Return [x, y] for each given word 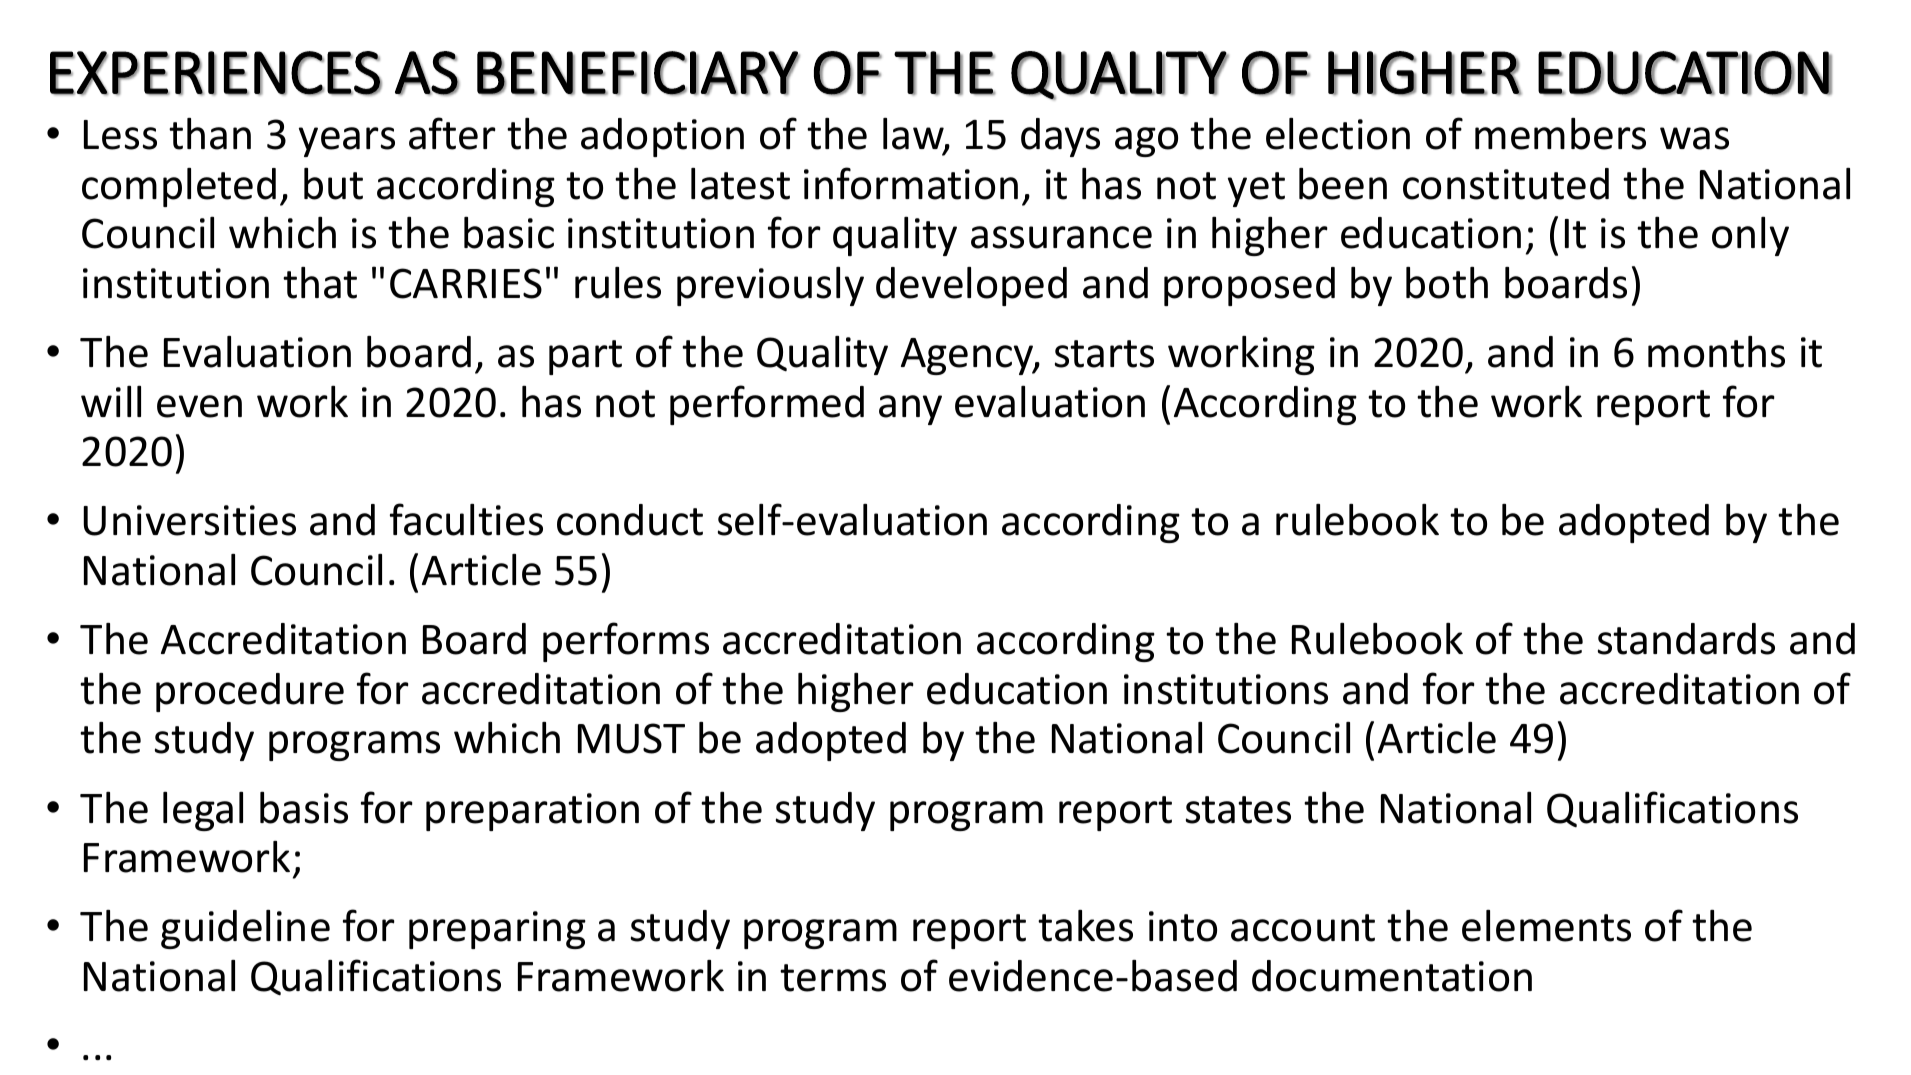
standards [1686, 639]
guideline [245, 929]
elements [1546, 926]
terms [833, 978]
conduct [630, 520]
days [1060, 137]
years [347, 142]
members [1560, 134]
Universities [189, 520]
